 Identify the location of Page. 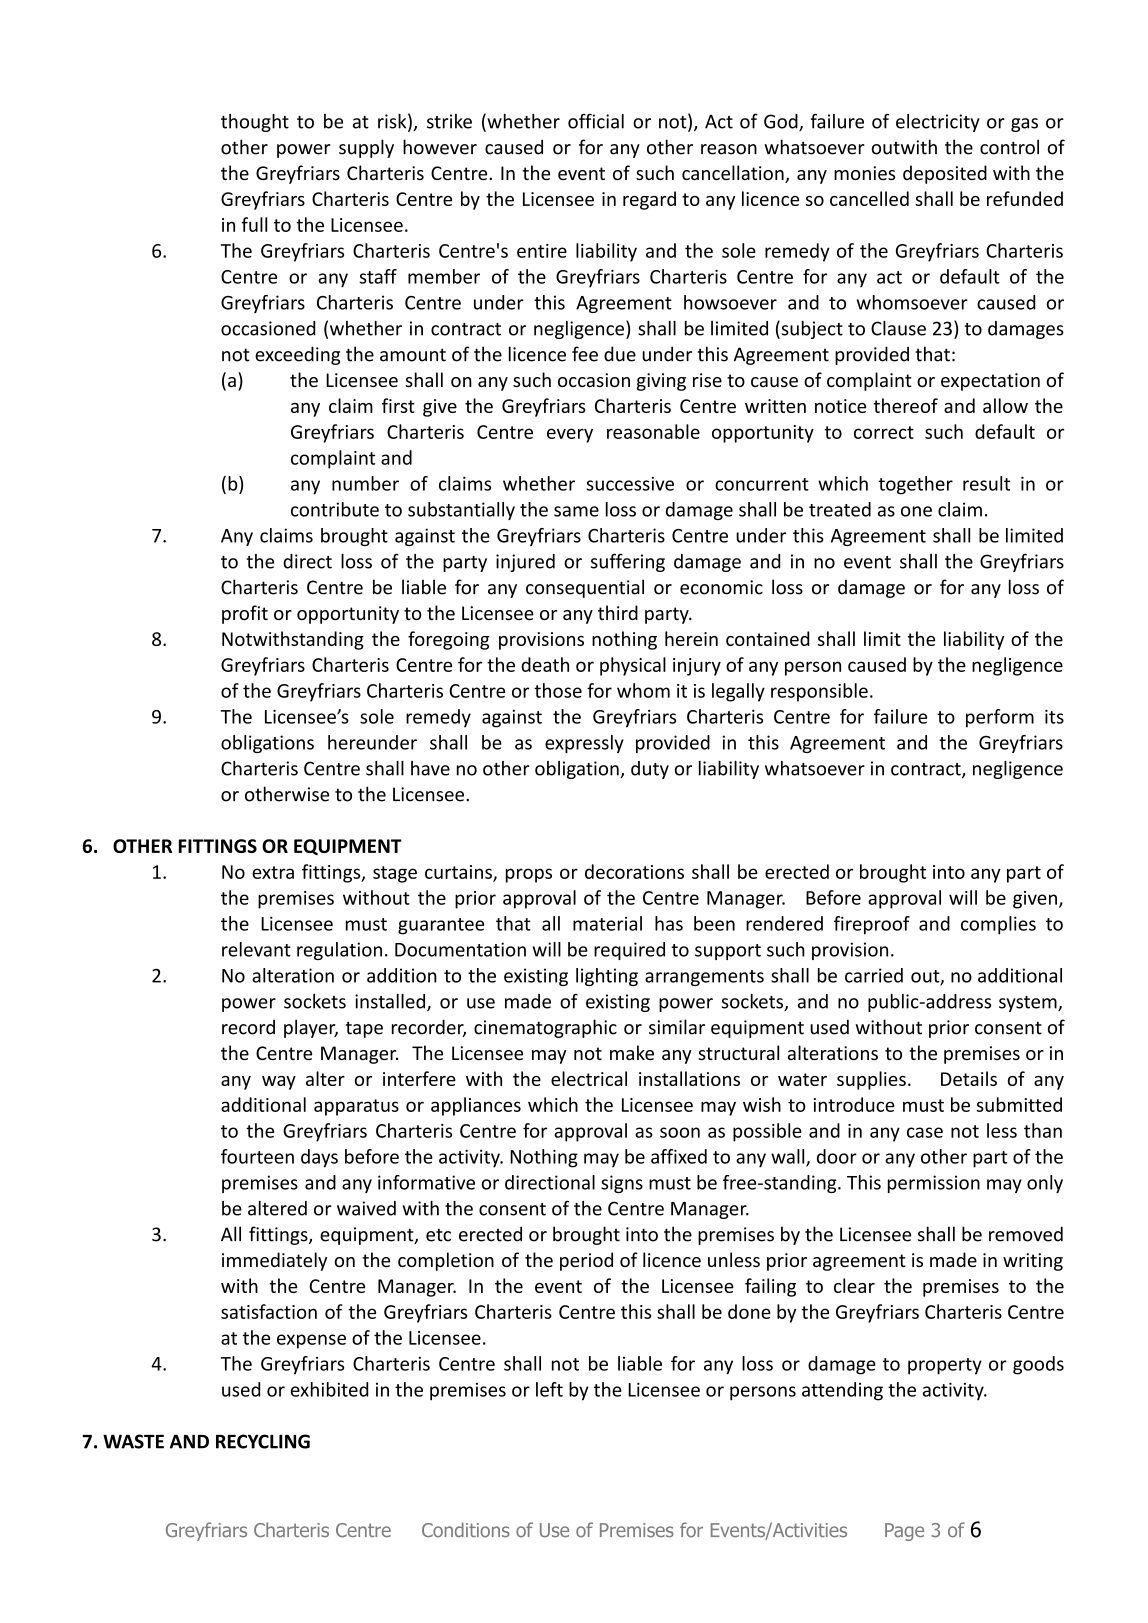
(904, 1532).
